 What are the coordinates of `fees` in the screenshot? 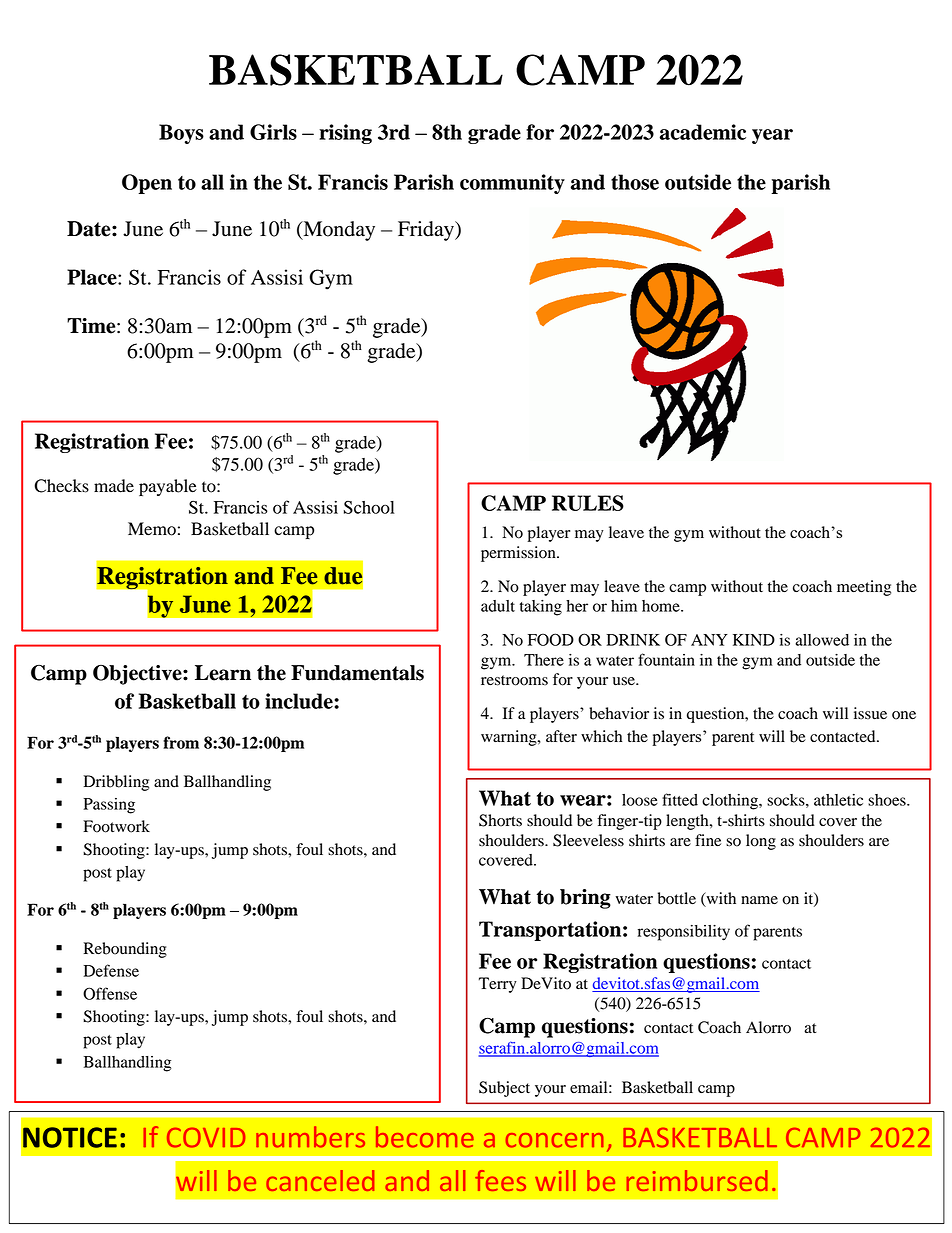 It's located at (500, 1180).
